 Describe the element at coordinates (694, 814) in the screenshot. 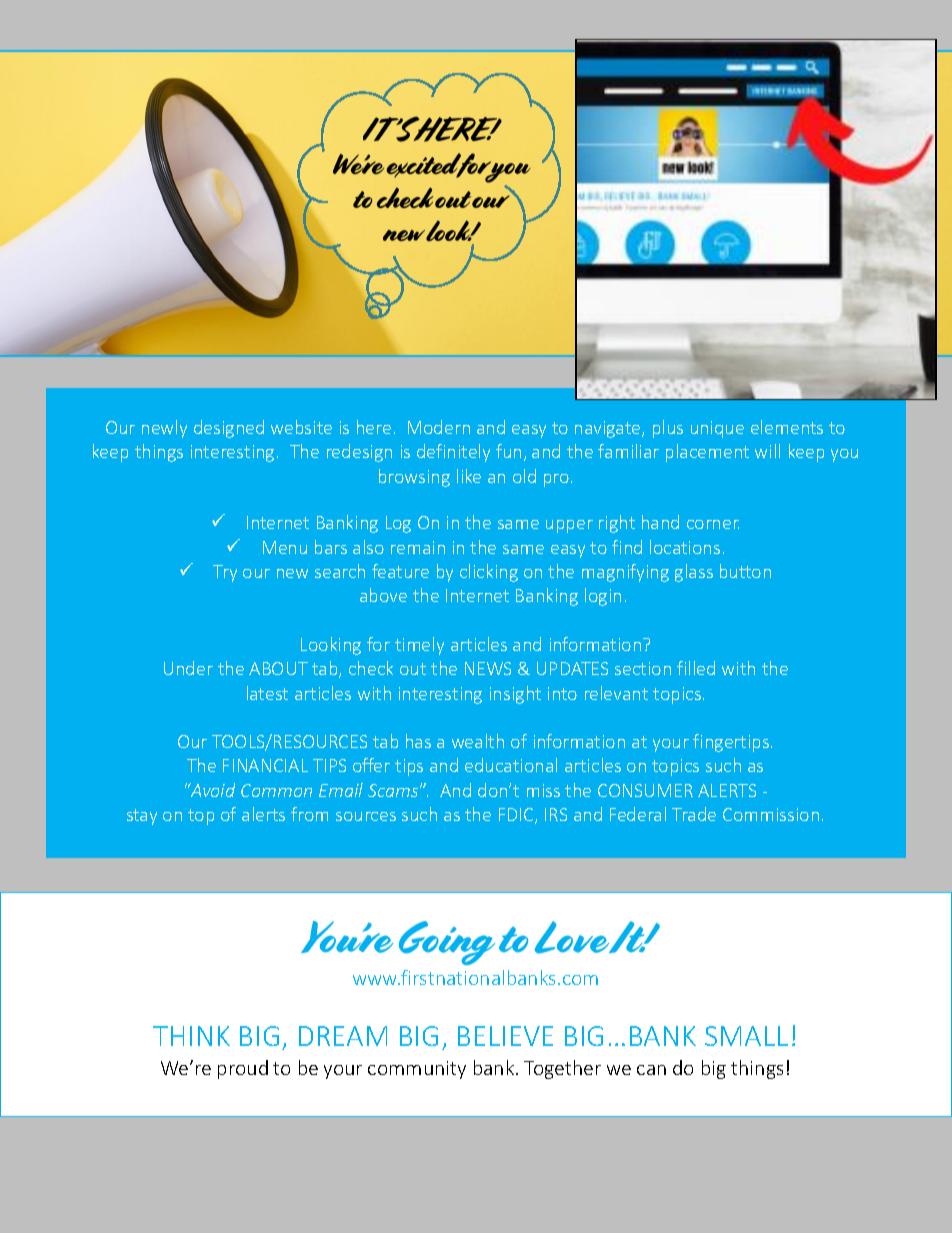

I see `Trade` at that location.
